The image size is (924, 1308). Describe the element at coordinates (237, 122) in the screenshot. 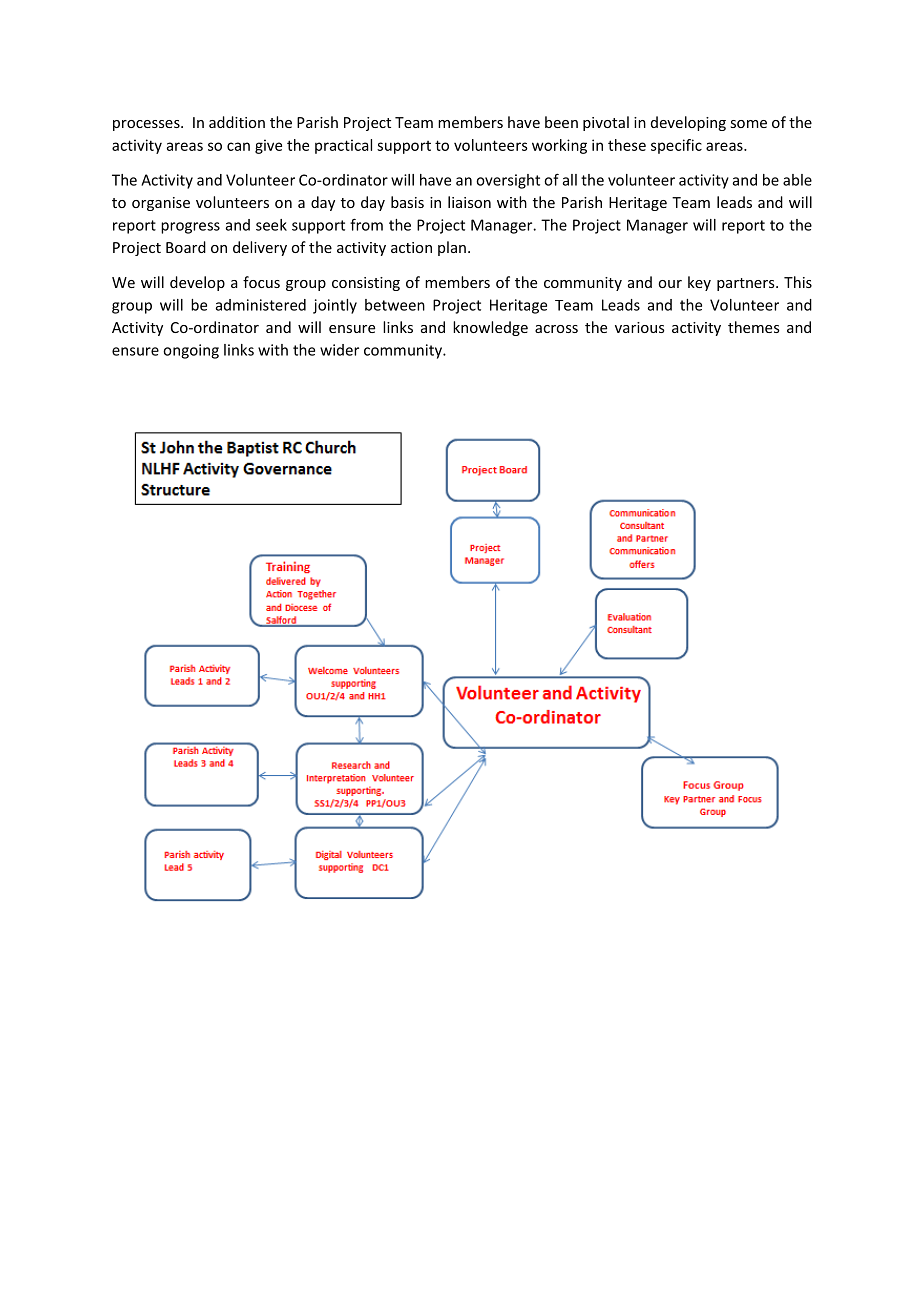

I see `addition` at that location.
